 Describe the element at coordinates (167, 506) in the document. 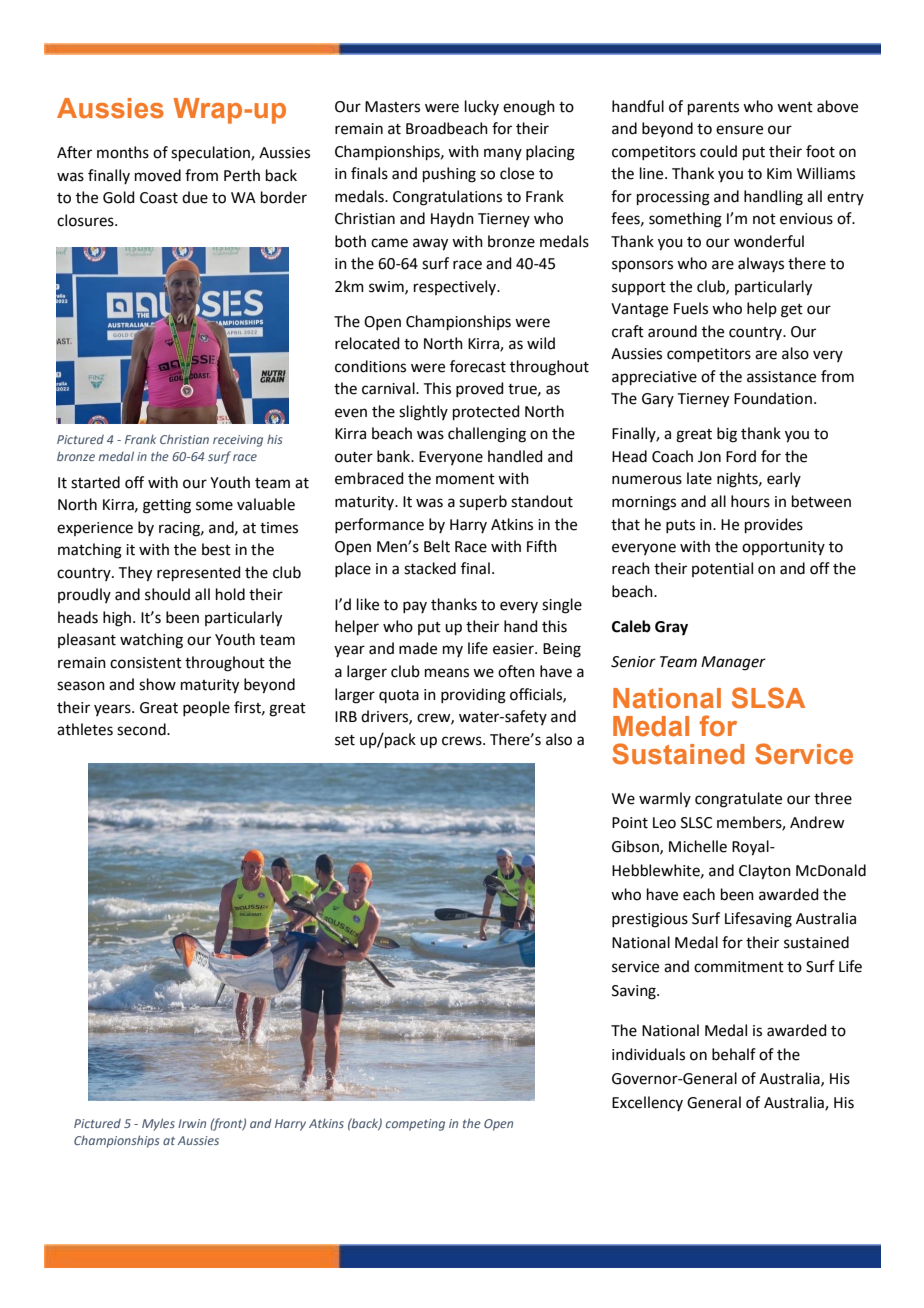

I see `getting` at that location.
